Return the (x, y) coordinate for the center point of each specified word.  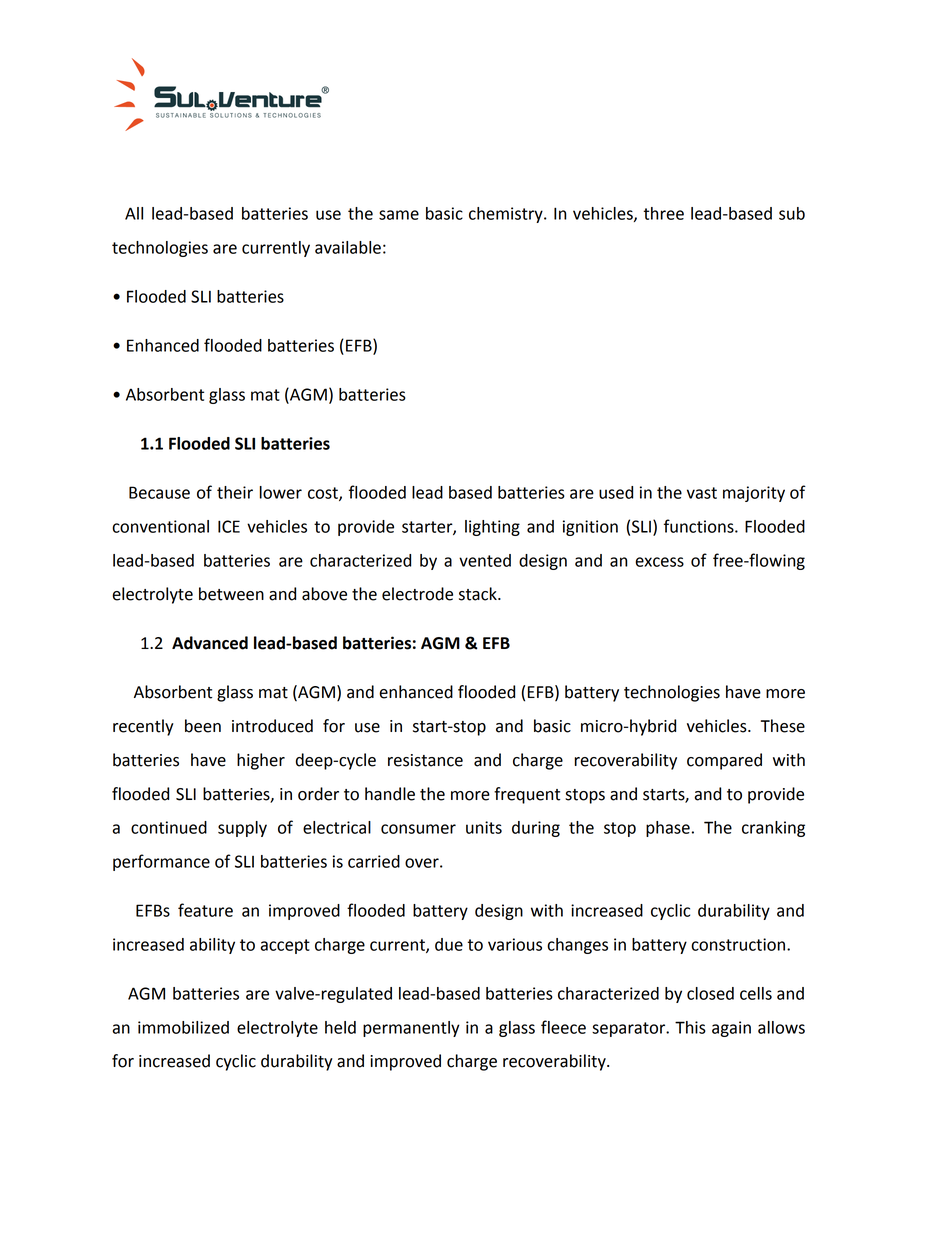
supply (242, 829)
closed (710, 993)
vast (702, 493)
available (348, 247)
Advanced (210, 643)
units (484, 827)
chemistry (507, 215)
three (663, 213)
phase (668, 829)
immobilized (183, 1027)
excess (659, 562)
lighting (492, 528)
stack (479, 594)
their (235, 492)
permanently (411, 1029)
